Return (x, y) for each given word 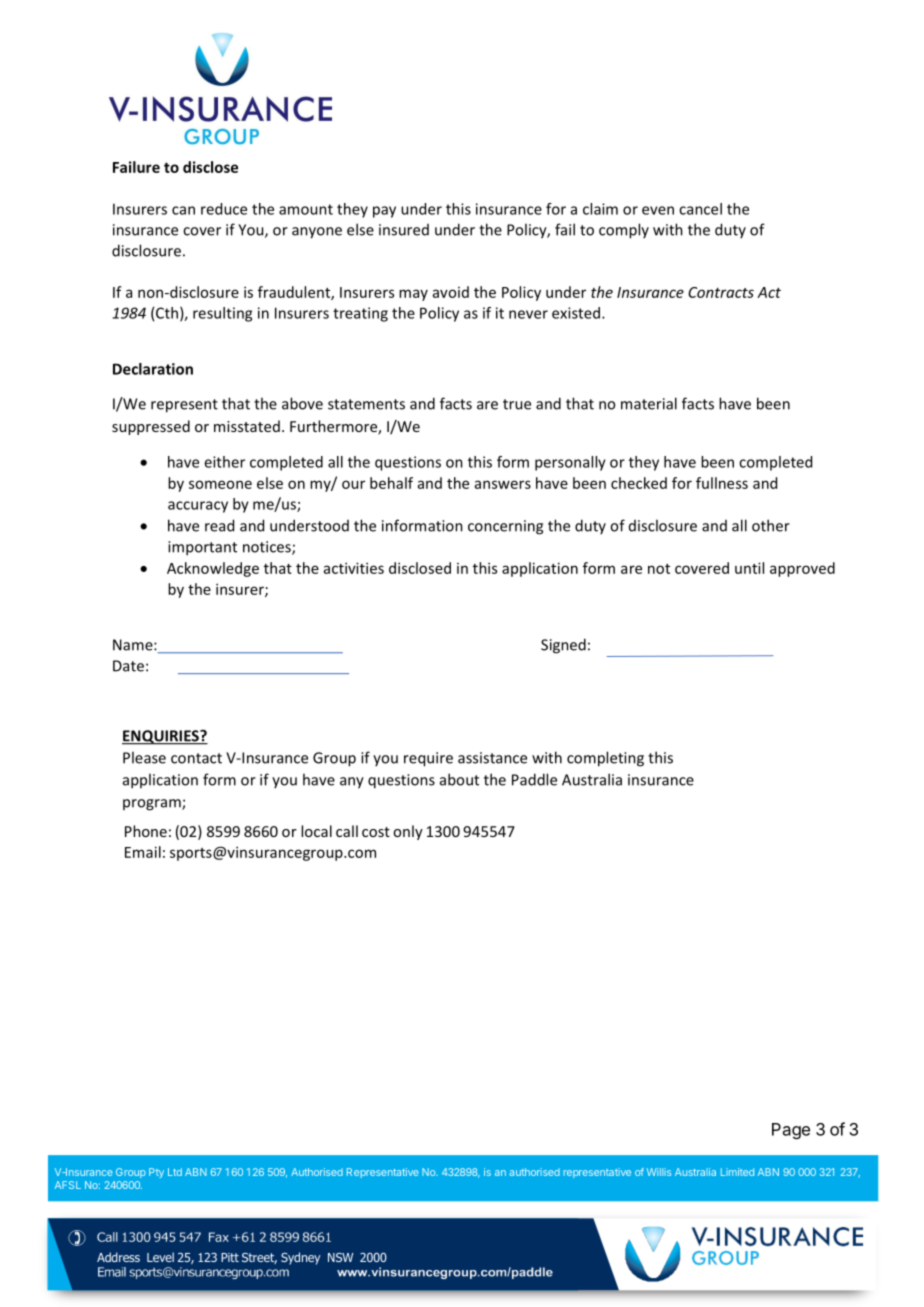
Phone (146, 831)
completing (605, 759)
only (408, 832)
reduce (224, 209)
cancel (700, 209)
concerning (505, 527)
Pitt (230, 1257)
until (749, 568)
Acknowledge (213, 569)
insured (404, 230)
